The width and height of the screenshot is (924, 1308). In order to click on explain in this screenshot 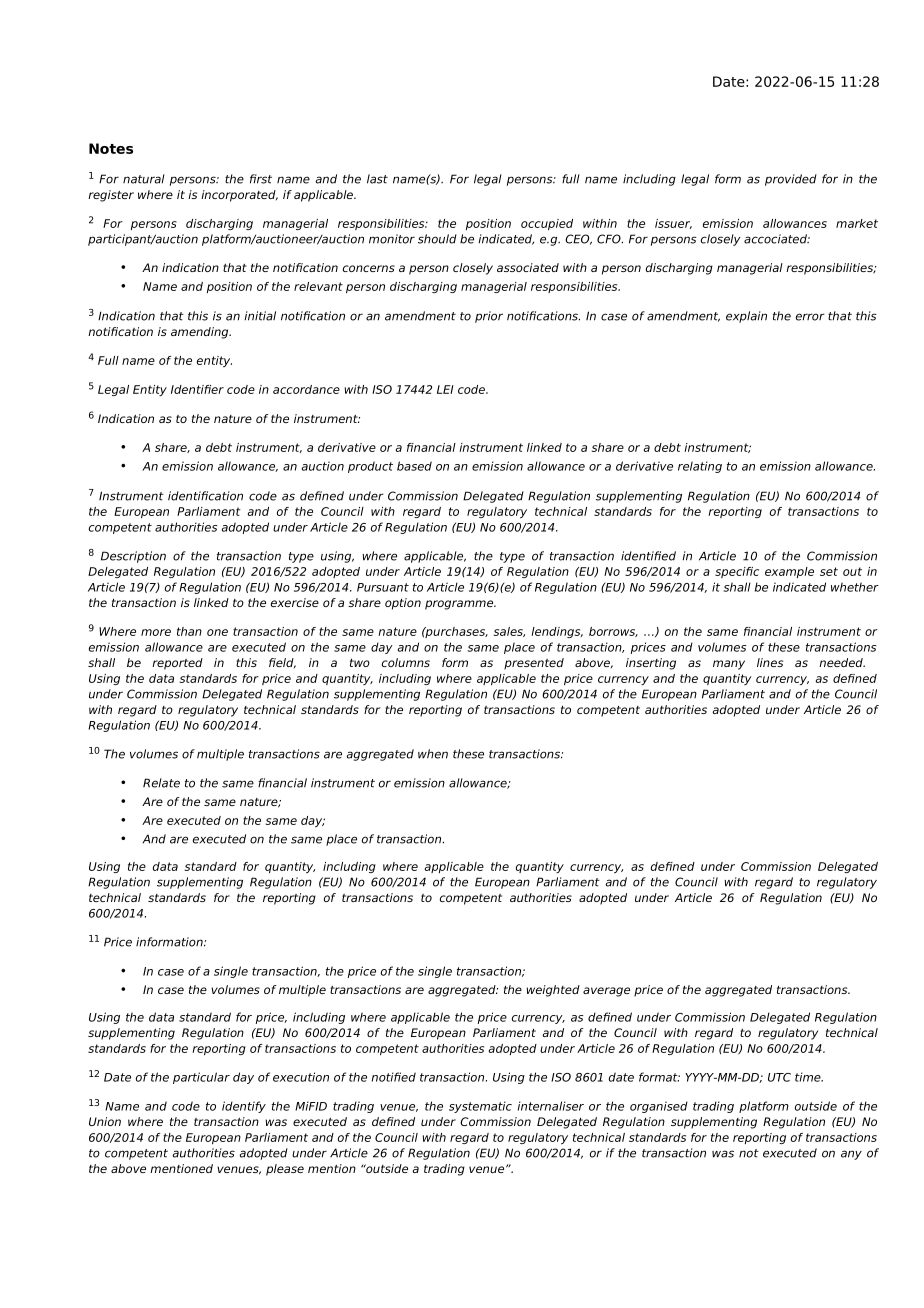, I will do `click(746, 317)`.
